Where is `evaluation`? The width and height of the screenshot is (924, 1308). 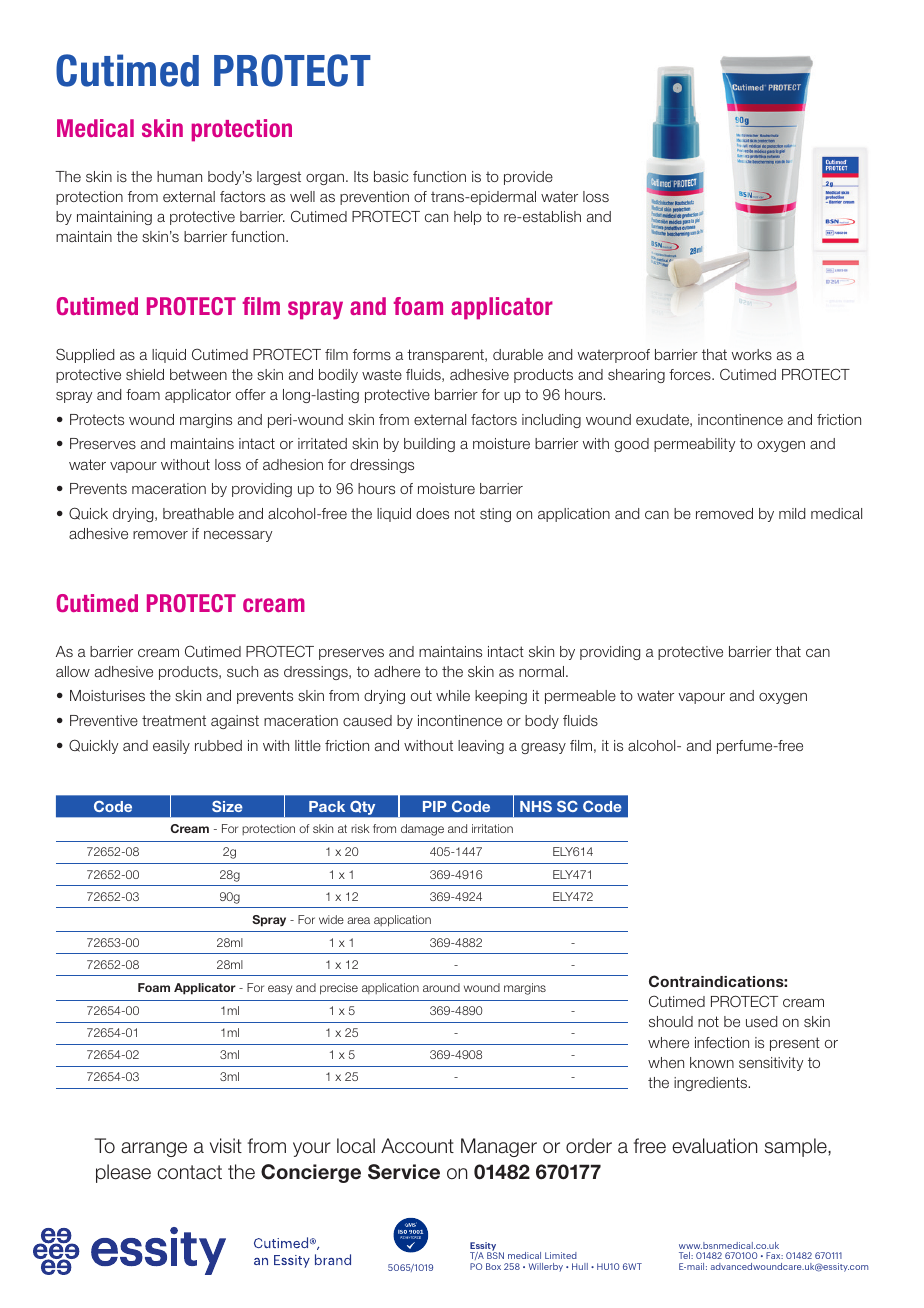 evaluation is located at coordinates (714, 1146).
